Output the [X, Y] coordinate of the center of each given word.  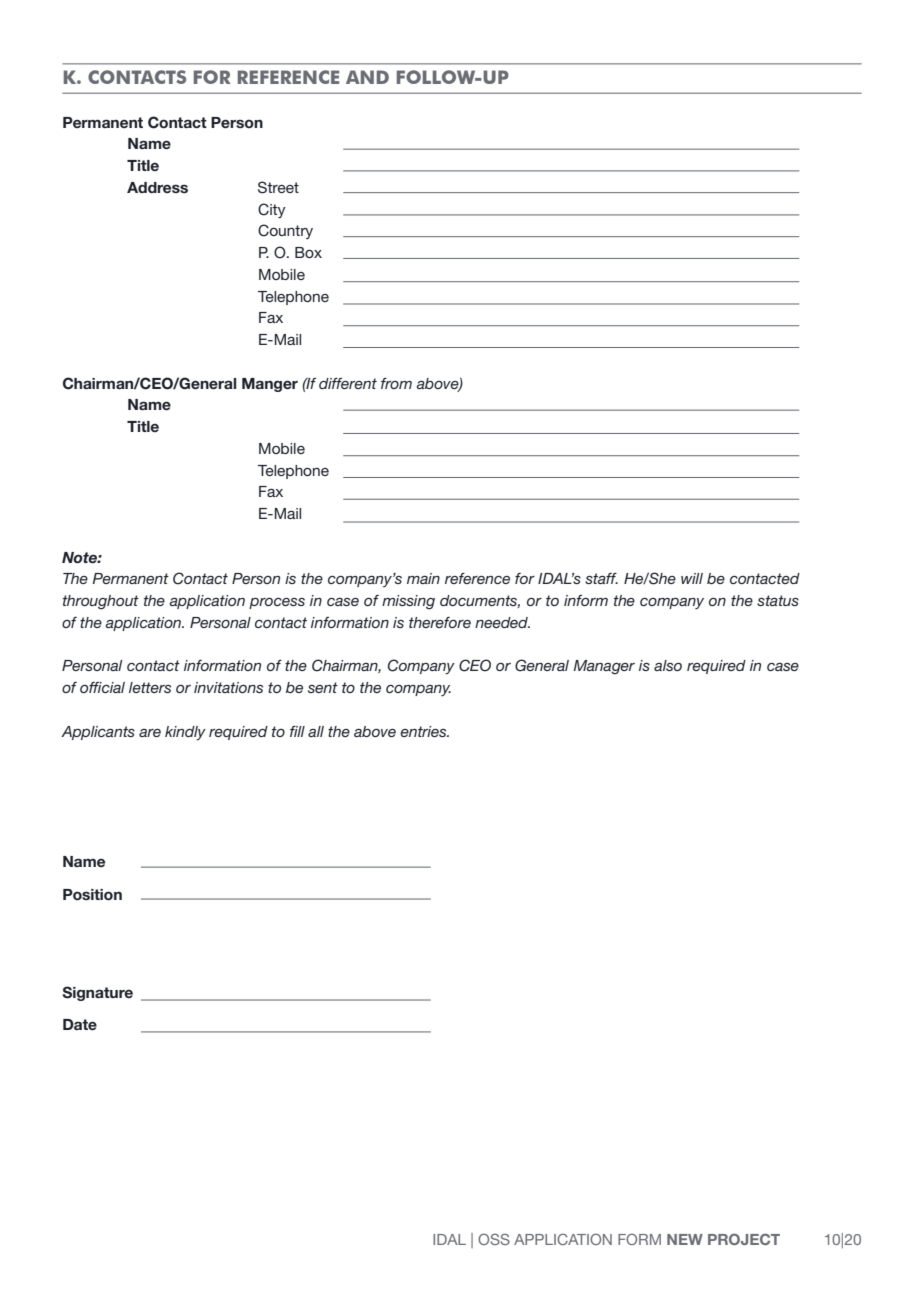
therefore [440, 622]
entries [424, 731]
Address [157, 187]
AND [367, 77]
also [668, 665]
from [396, 383]
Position [92, 895]
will [692, 578]
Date [80, 1024]
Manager [604, 667]
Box [308, 252]
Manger [270, 385]
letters [150, 687]
